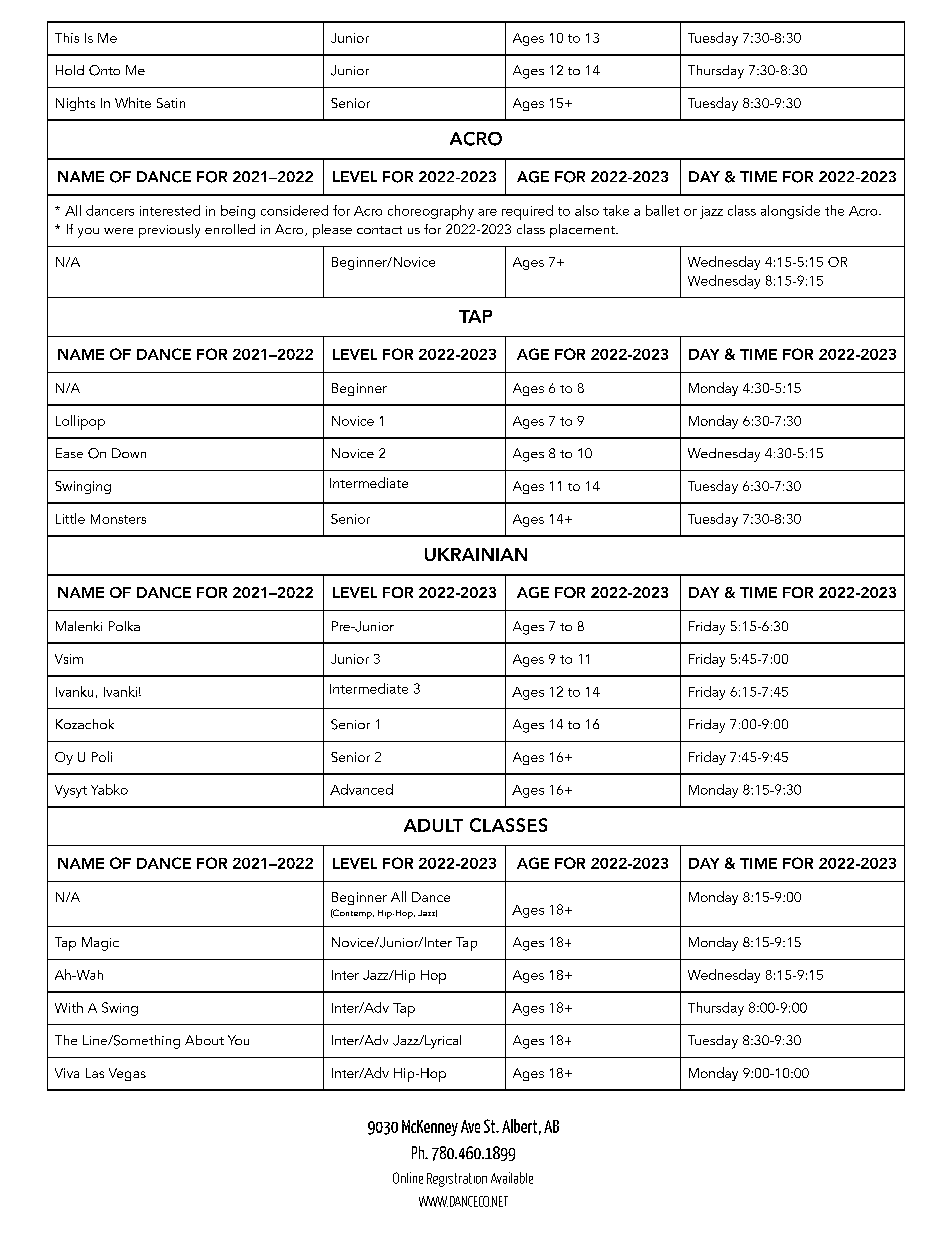 The width and height of the screenshot is (952, 1233). Describe the element at coordinates (512, 1178) in the screenshot. I see `Available` at that location.
